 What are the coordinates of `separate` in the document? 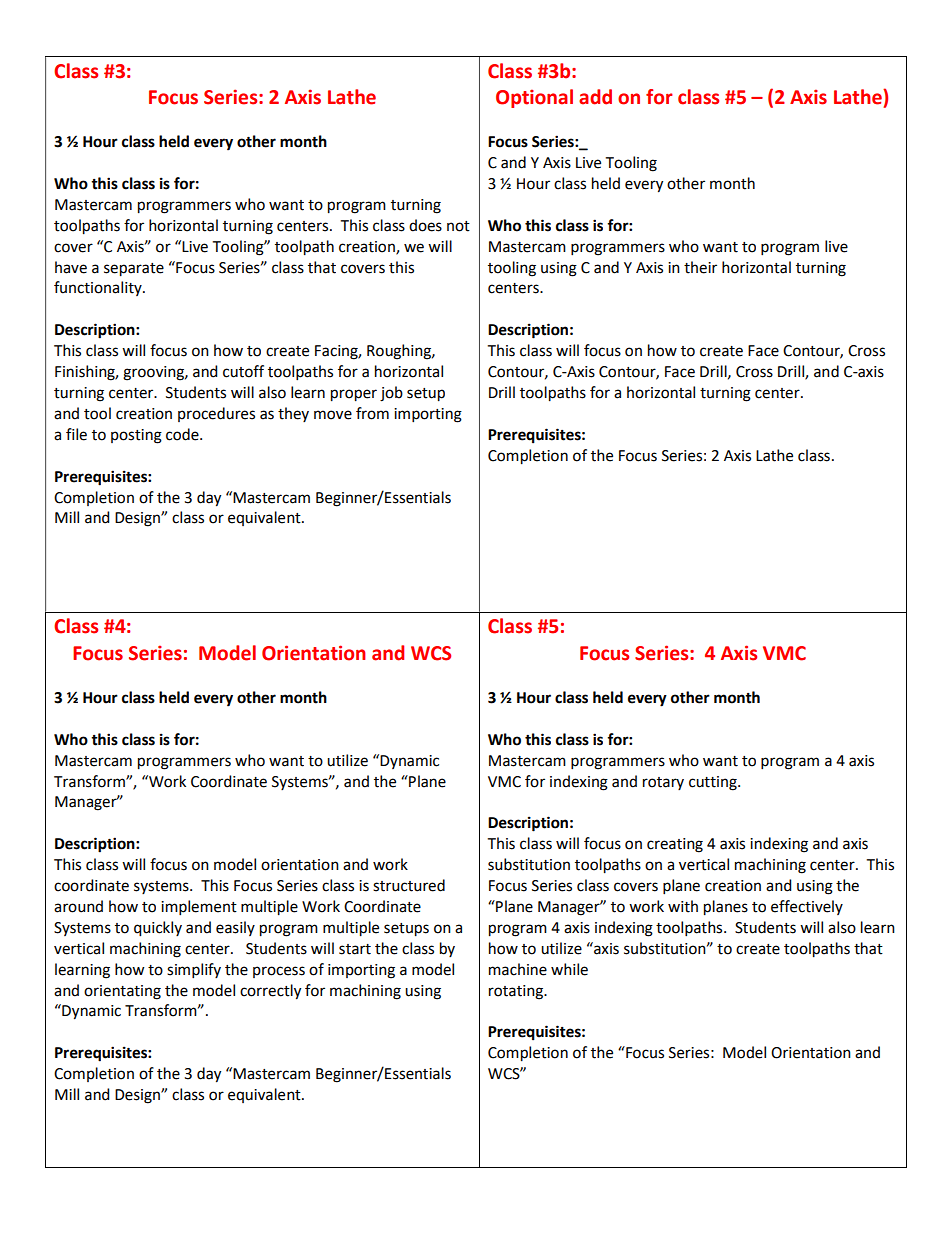 It's located at (134, 270).
